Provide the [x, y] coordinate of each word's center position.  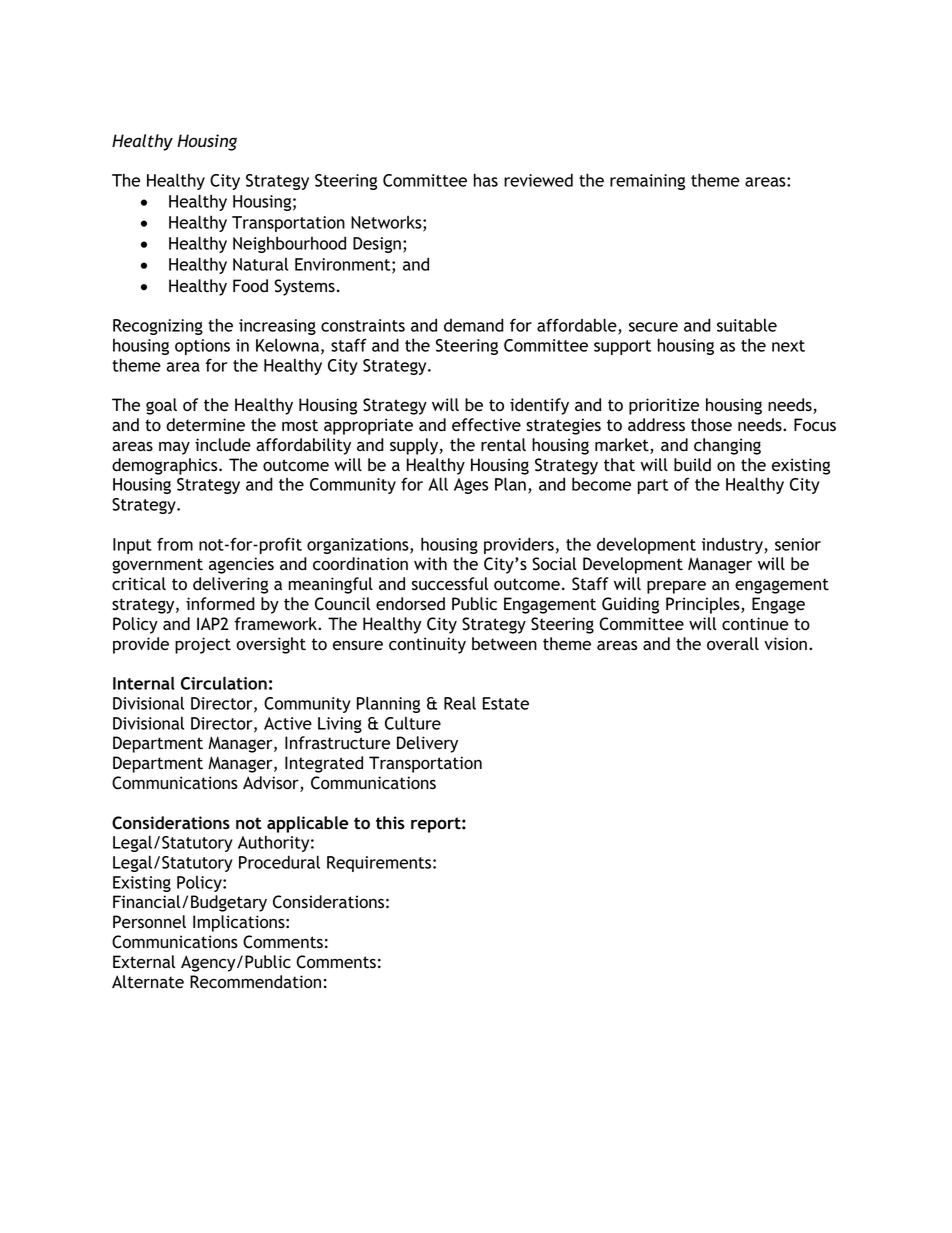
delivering [230, 585]
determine [205, 425]
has [486, 180]
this [390, 822]
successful [450, 584]
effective [486, 425]
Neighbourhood [289, 244]
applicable [308, 824]
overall [733, 644]
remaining [647, 182]
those [711, 424]
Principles [704, 605]
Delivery [427, 744]
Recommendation [255, 982]
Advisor [272, 784]
